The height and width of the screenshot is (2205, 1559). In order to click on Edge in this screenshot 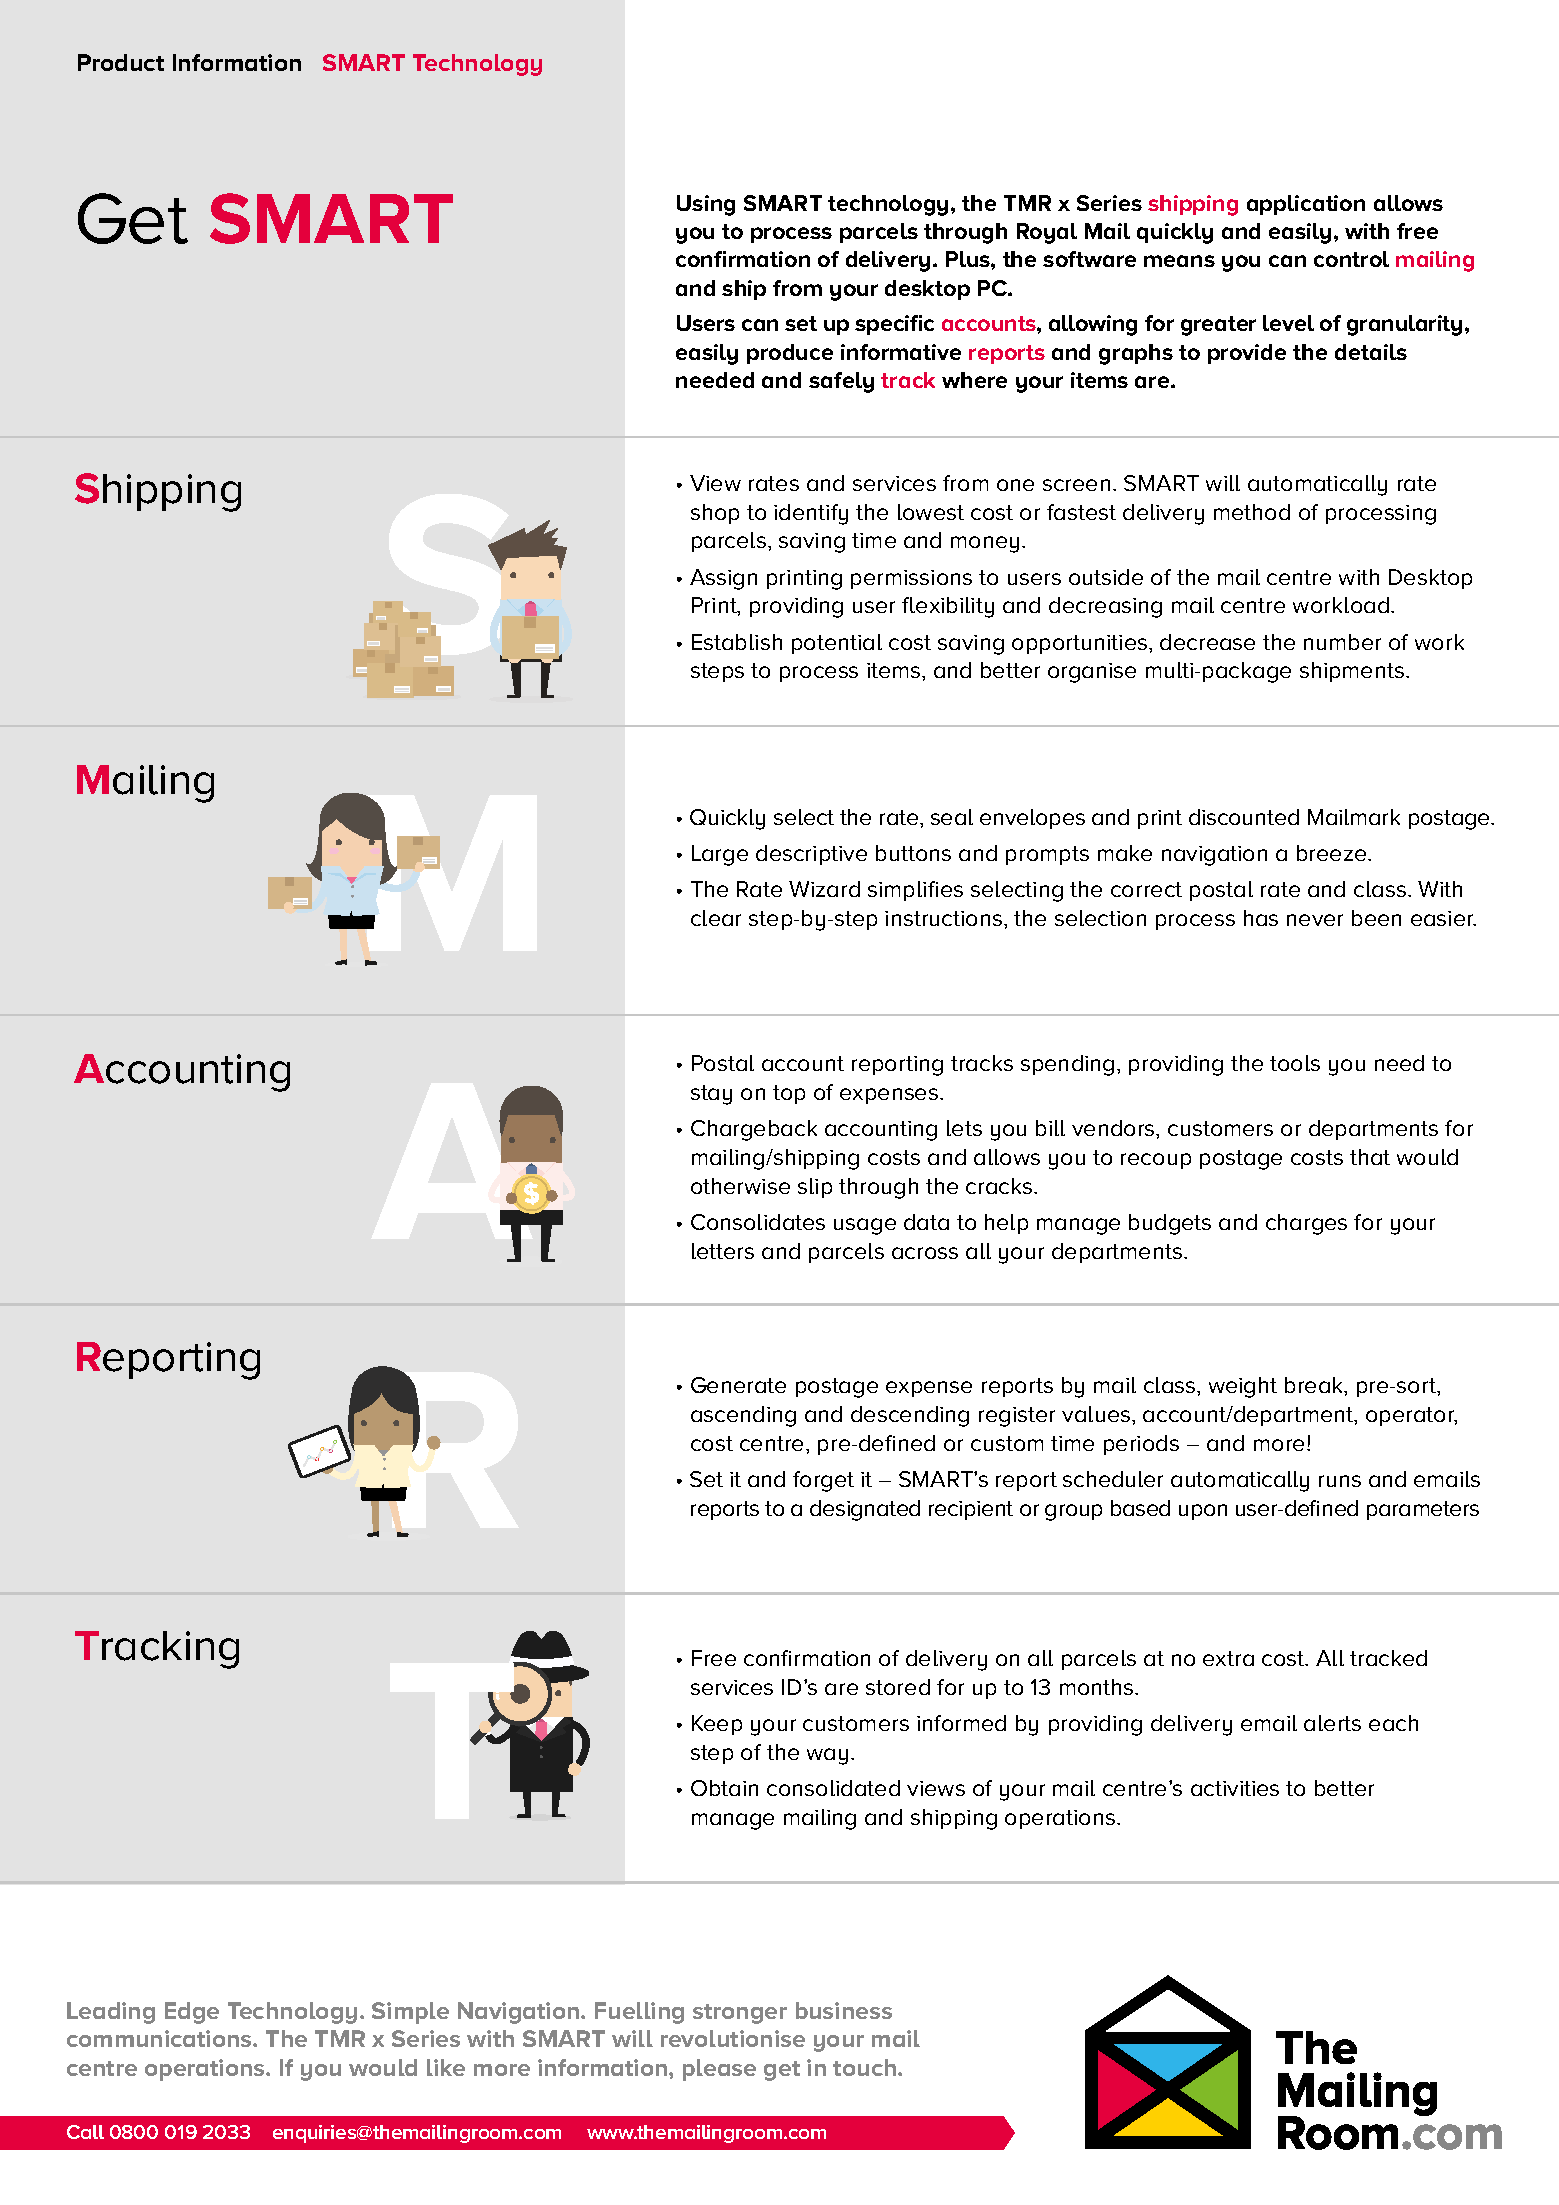, I will do `click(192, 2013)`.
